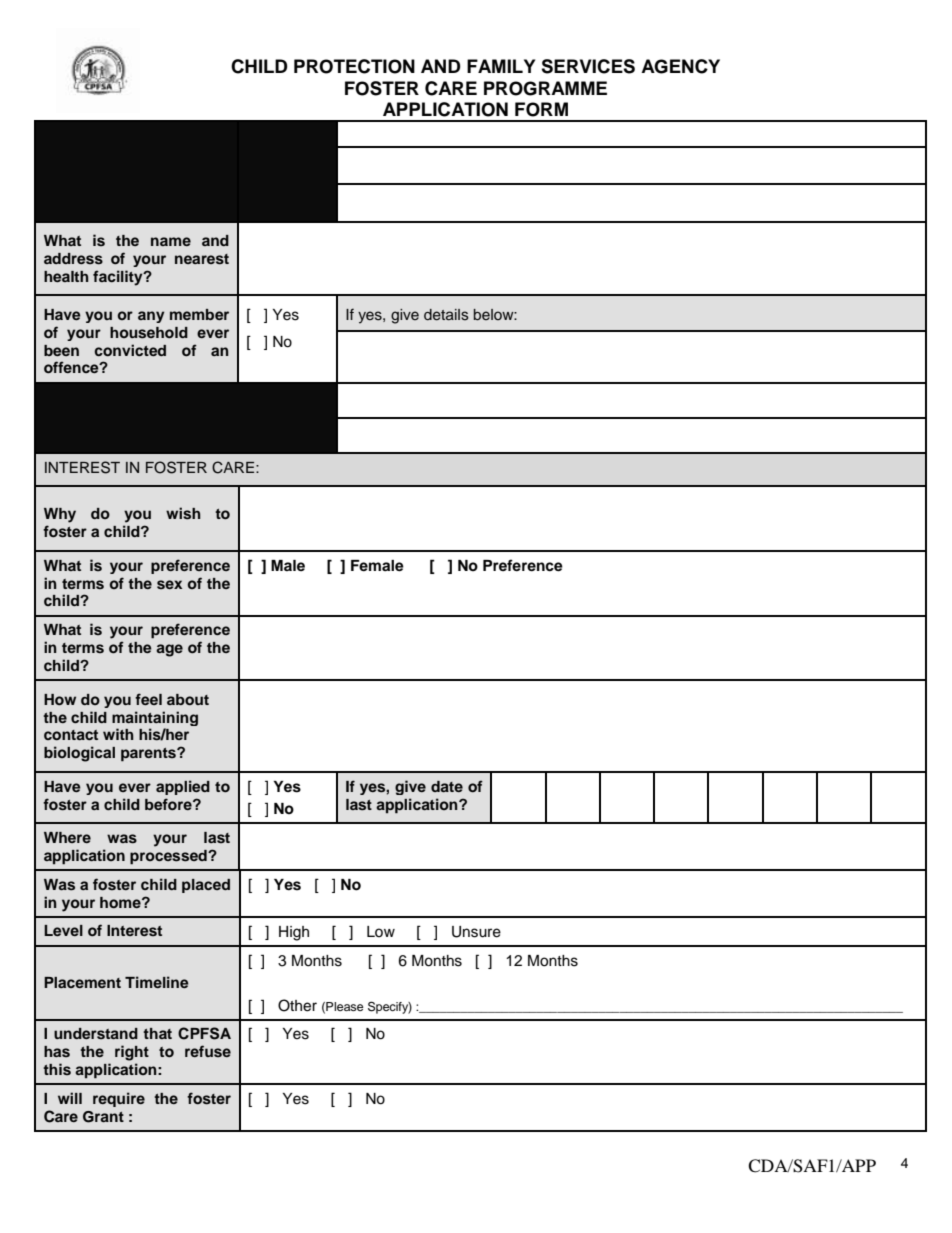  What do you see at coordinates (354, 66) in the image?
I see `PROTECTION` at bounding box center [354, 66].
